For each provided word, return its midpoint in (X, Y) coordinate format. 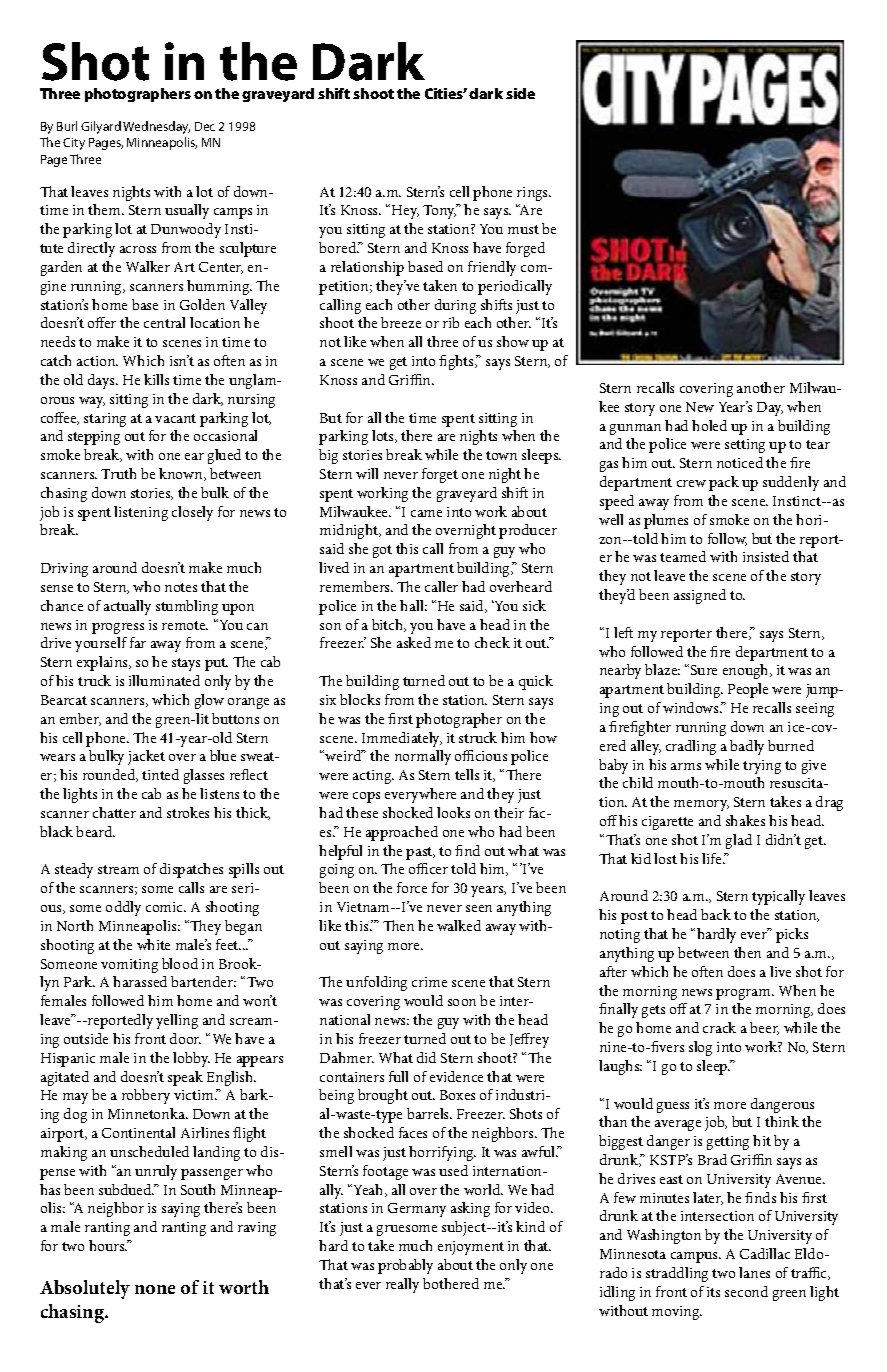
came (426, 513)
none (155, 1289)
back (716, 914)
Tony (440, 211)
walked (459, 925)
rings (534, 194)
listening (141, 513)
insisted (766, 556)
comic (166, 907)
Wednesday (156, 127)
